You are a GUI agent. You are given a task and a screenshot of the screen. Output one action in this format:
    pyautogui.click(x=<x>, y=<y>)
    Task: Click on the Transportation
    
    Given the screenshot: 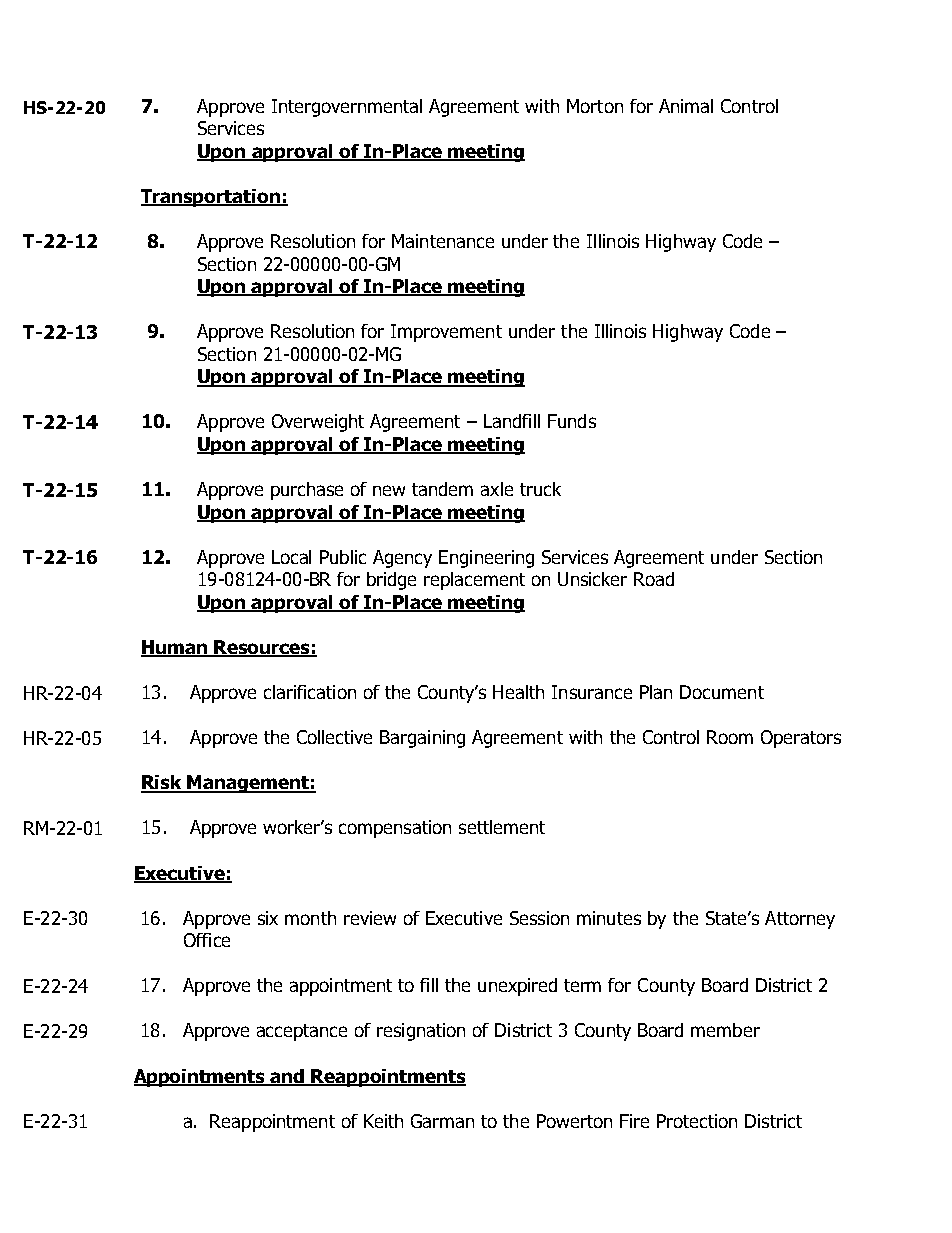 What is the action you would take?
    pyautogui.click(x=211, y=198)
